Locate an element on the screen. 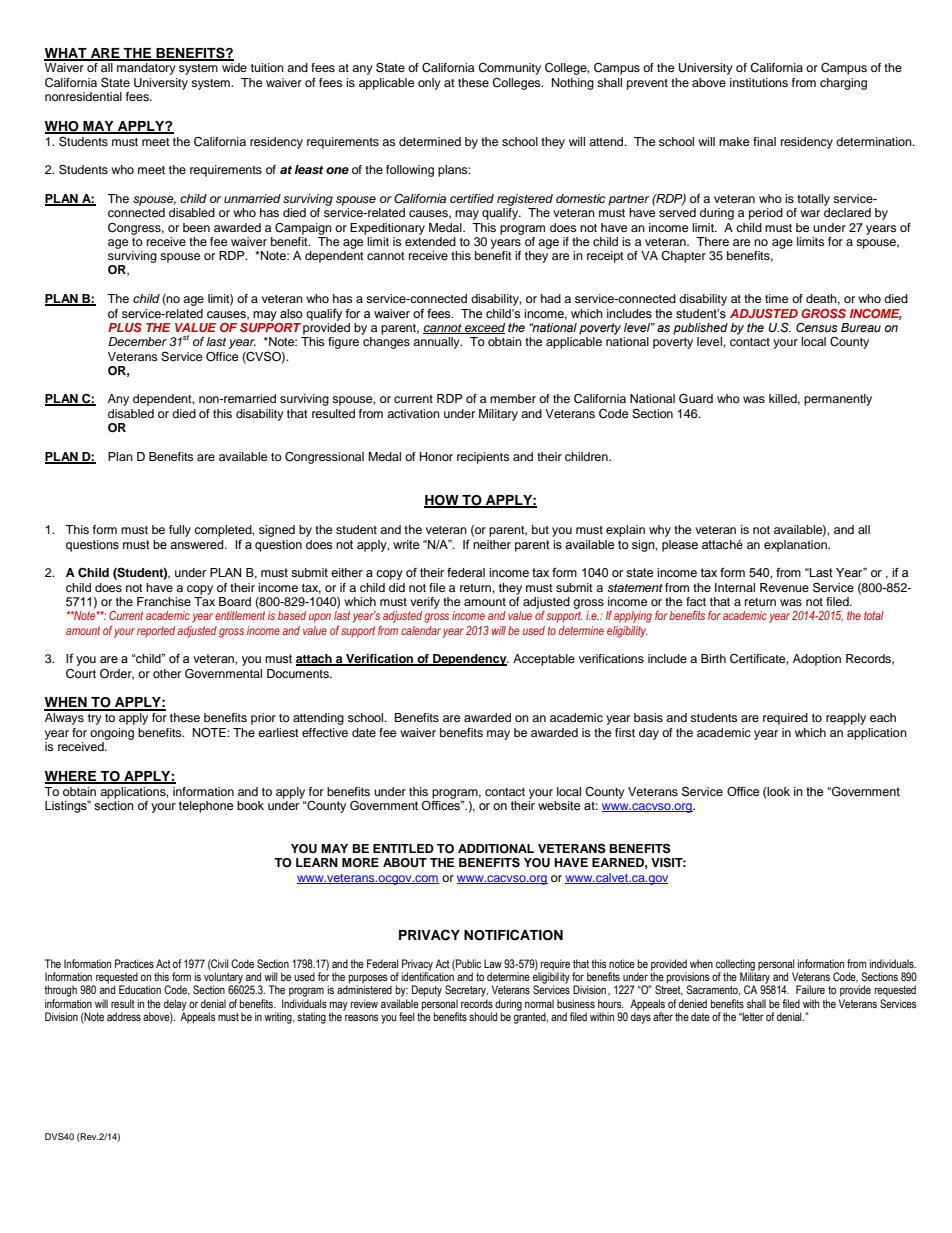 The image size is (952, 1233). only is located at coordinates (429, 84).
